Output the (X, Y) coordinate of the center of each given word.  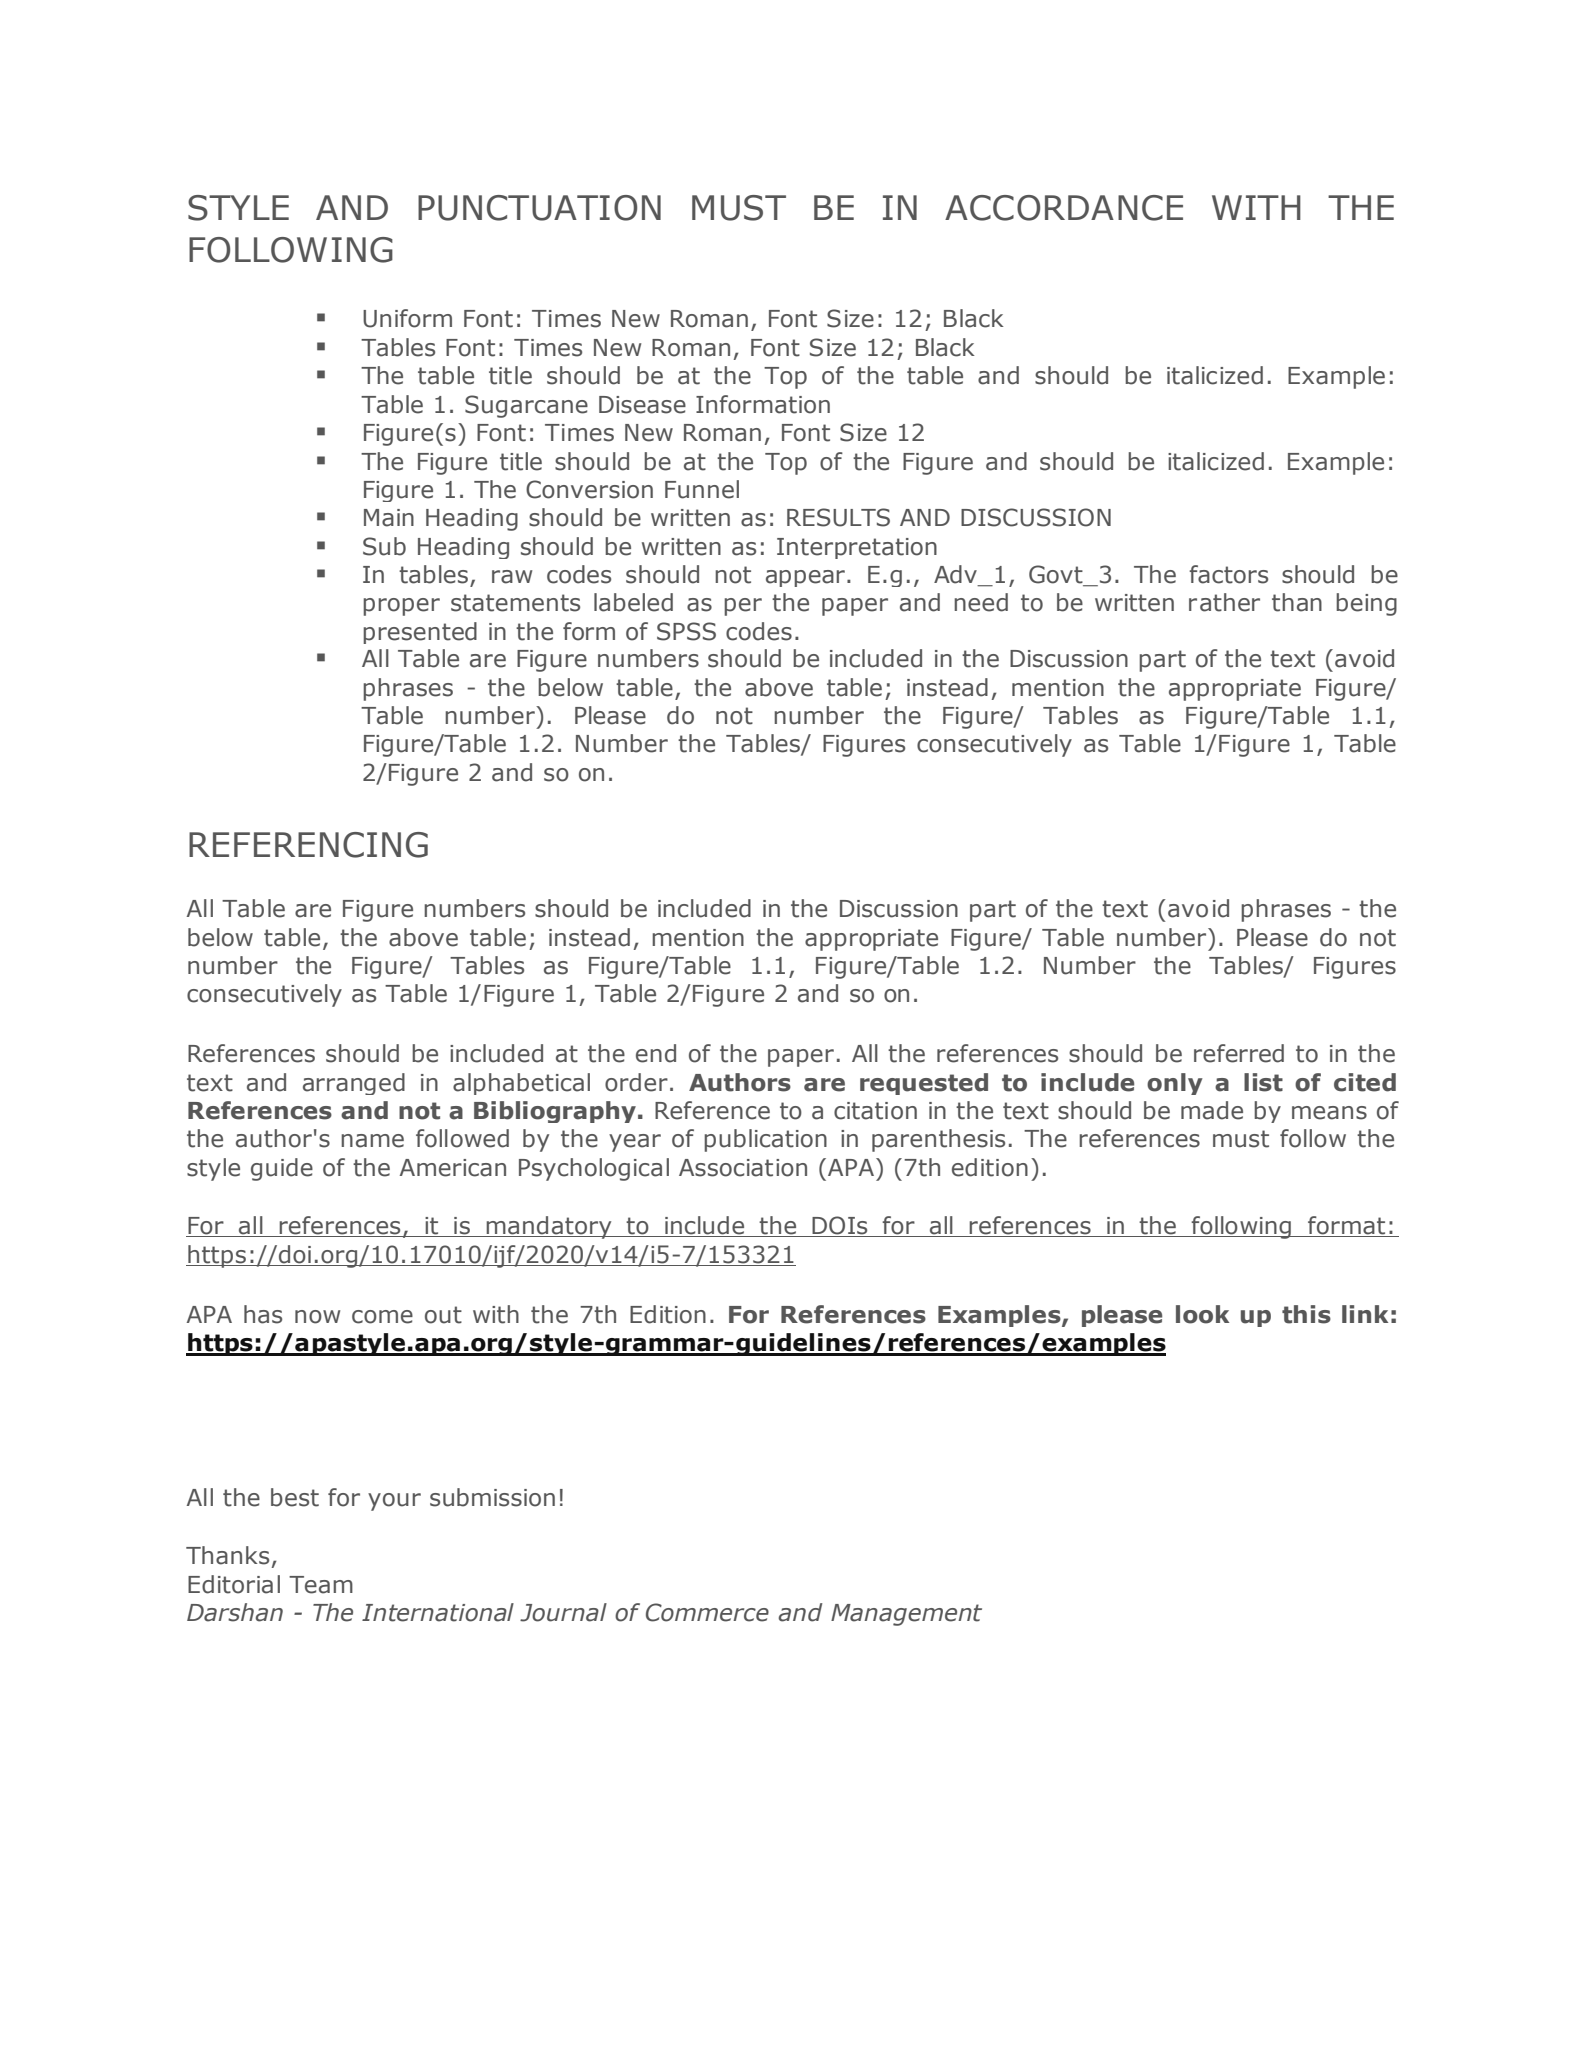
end (656, 1053)
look (1202, 1314)
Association (743, 1168)
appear (805, 578)
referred (1239, 1053)
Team (321, 1585)
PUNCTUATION (539, 208)
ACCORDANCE (1064, 208)
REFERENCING (308, 845)
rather (1224, 602)
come (382, 1317)
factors (1228, 574)
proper (401, 607)
